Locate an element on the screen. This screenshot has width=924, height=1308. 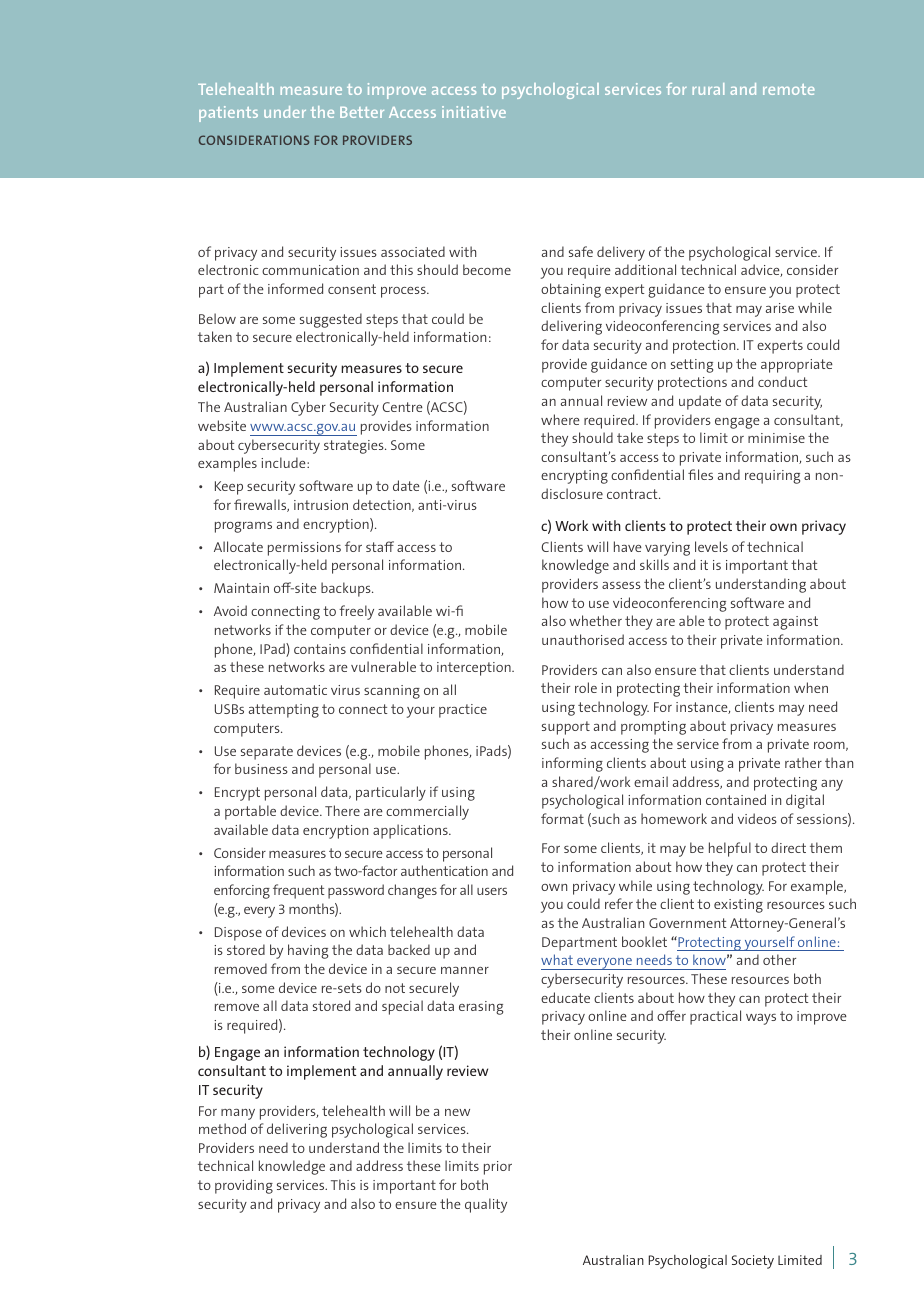
patients is located at coordinates (228, 114).
